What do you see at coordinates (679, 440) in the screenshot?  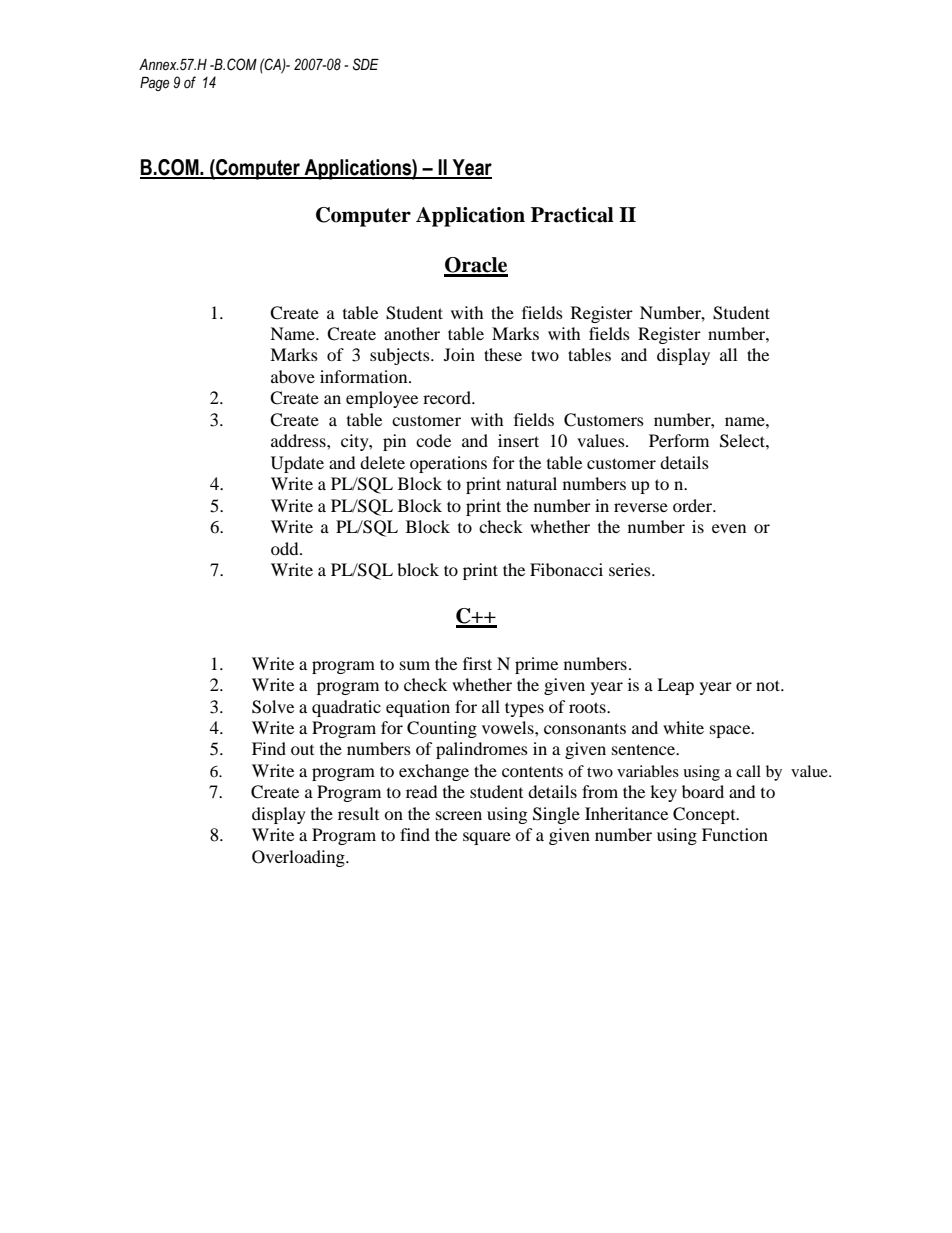 I see `Perform` at bounding box center [679, 440].
